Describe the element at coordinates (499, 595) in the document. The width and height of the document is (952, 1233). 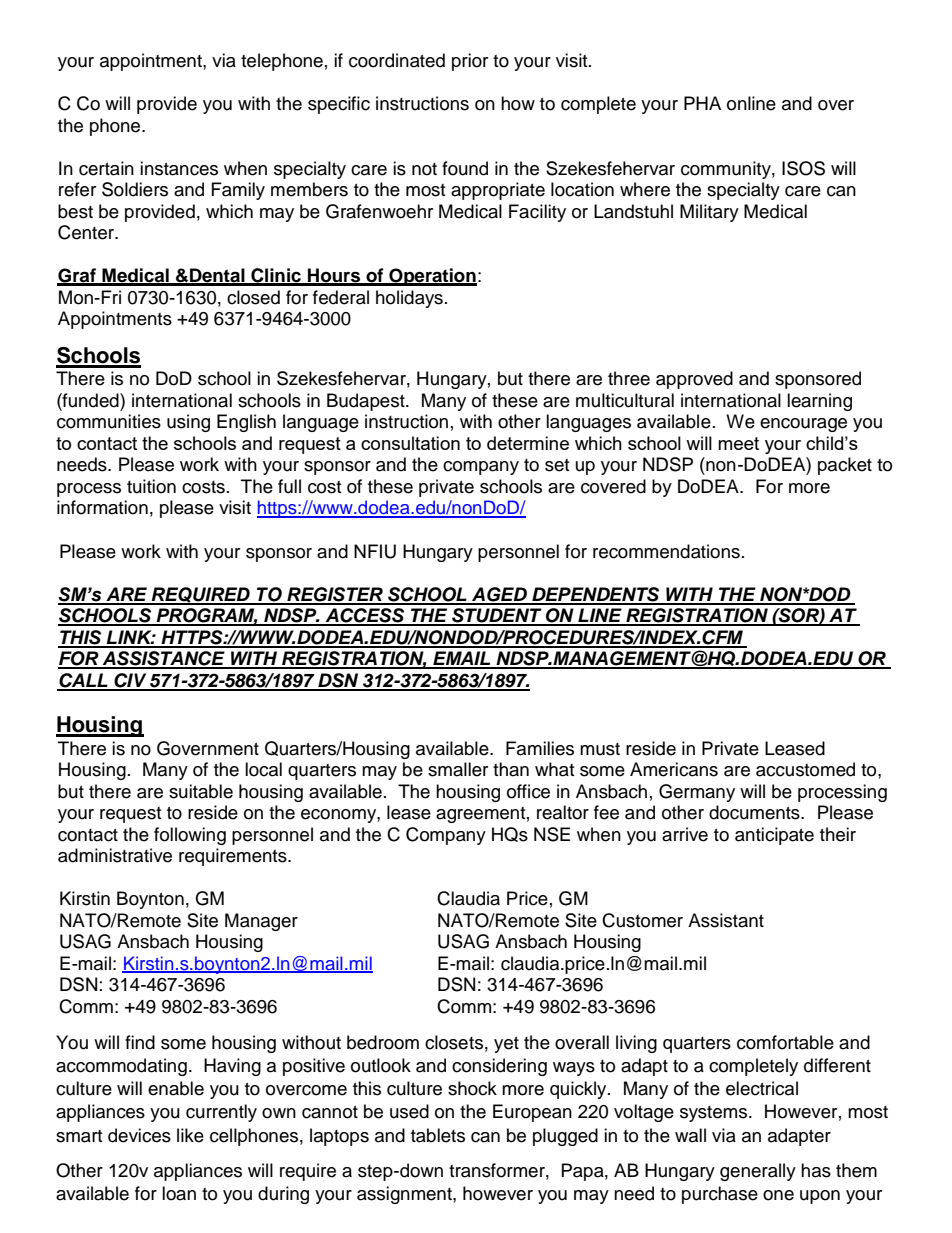
I see `AGED` at that location.
